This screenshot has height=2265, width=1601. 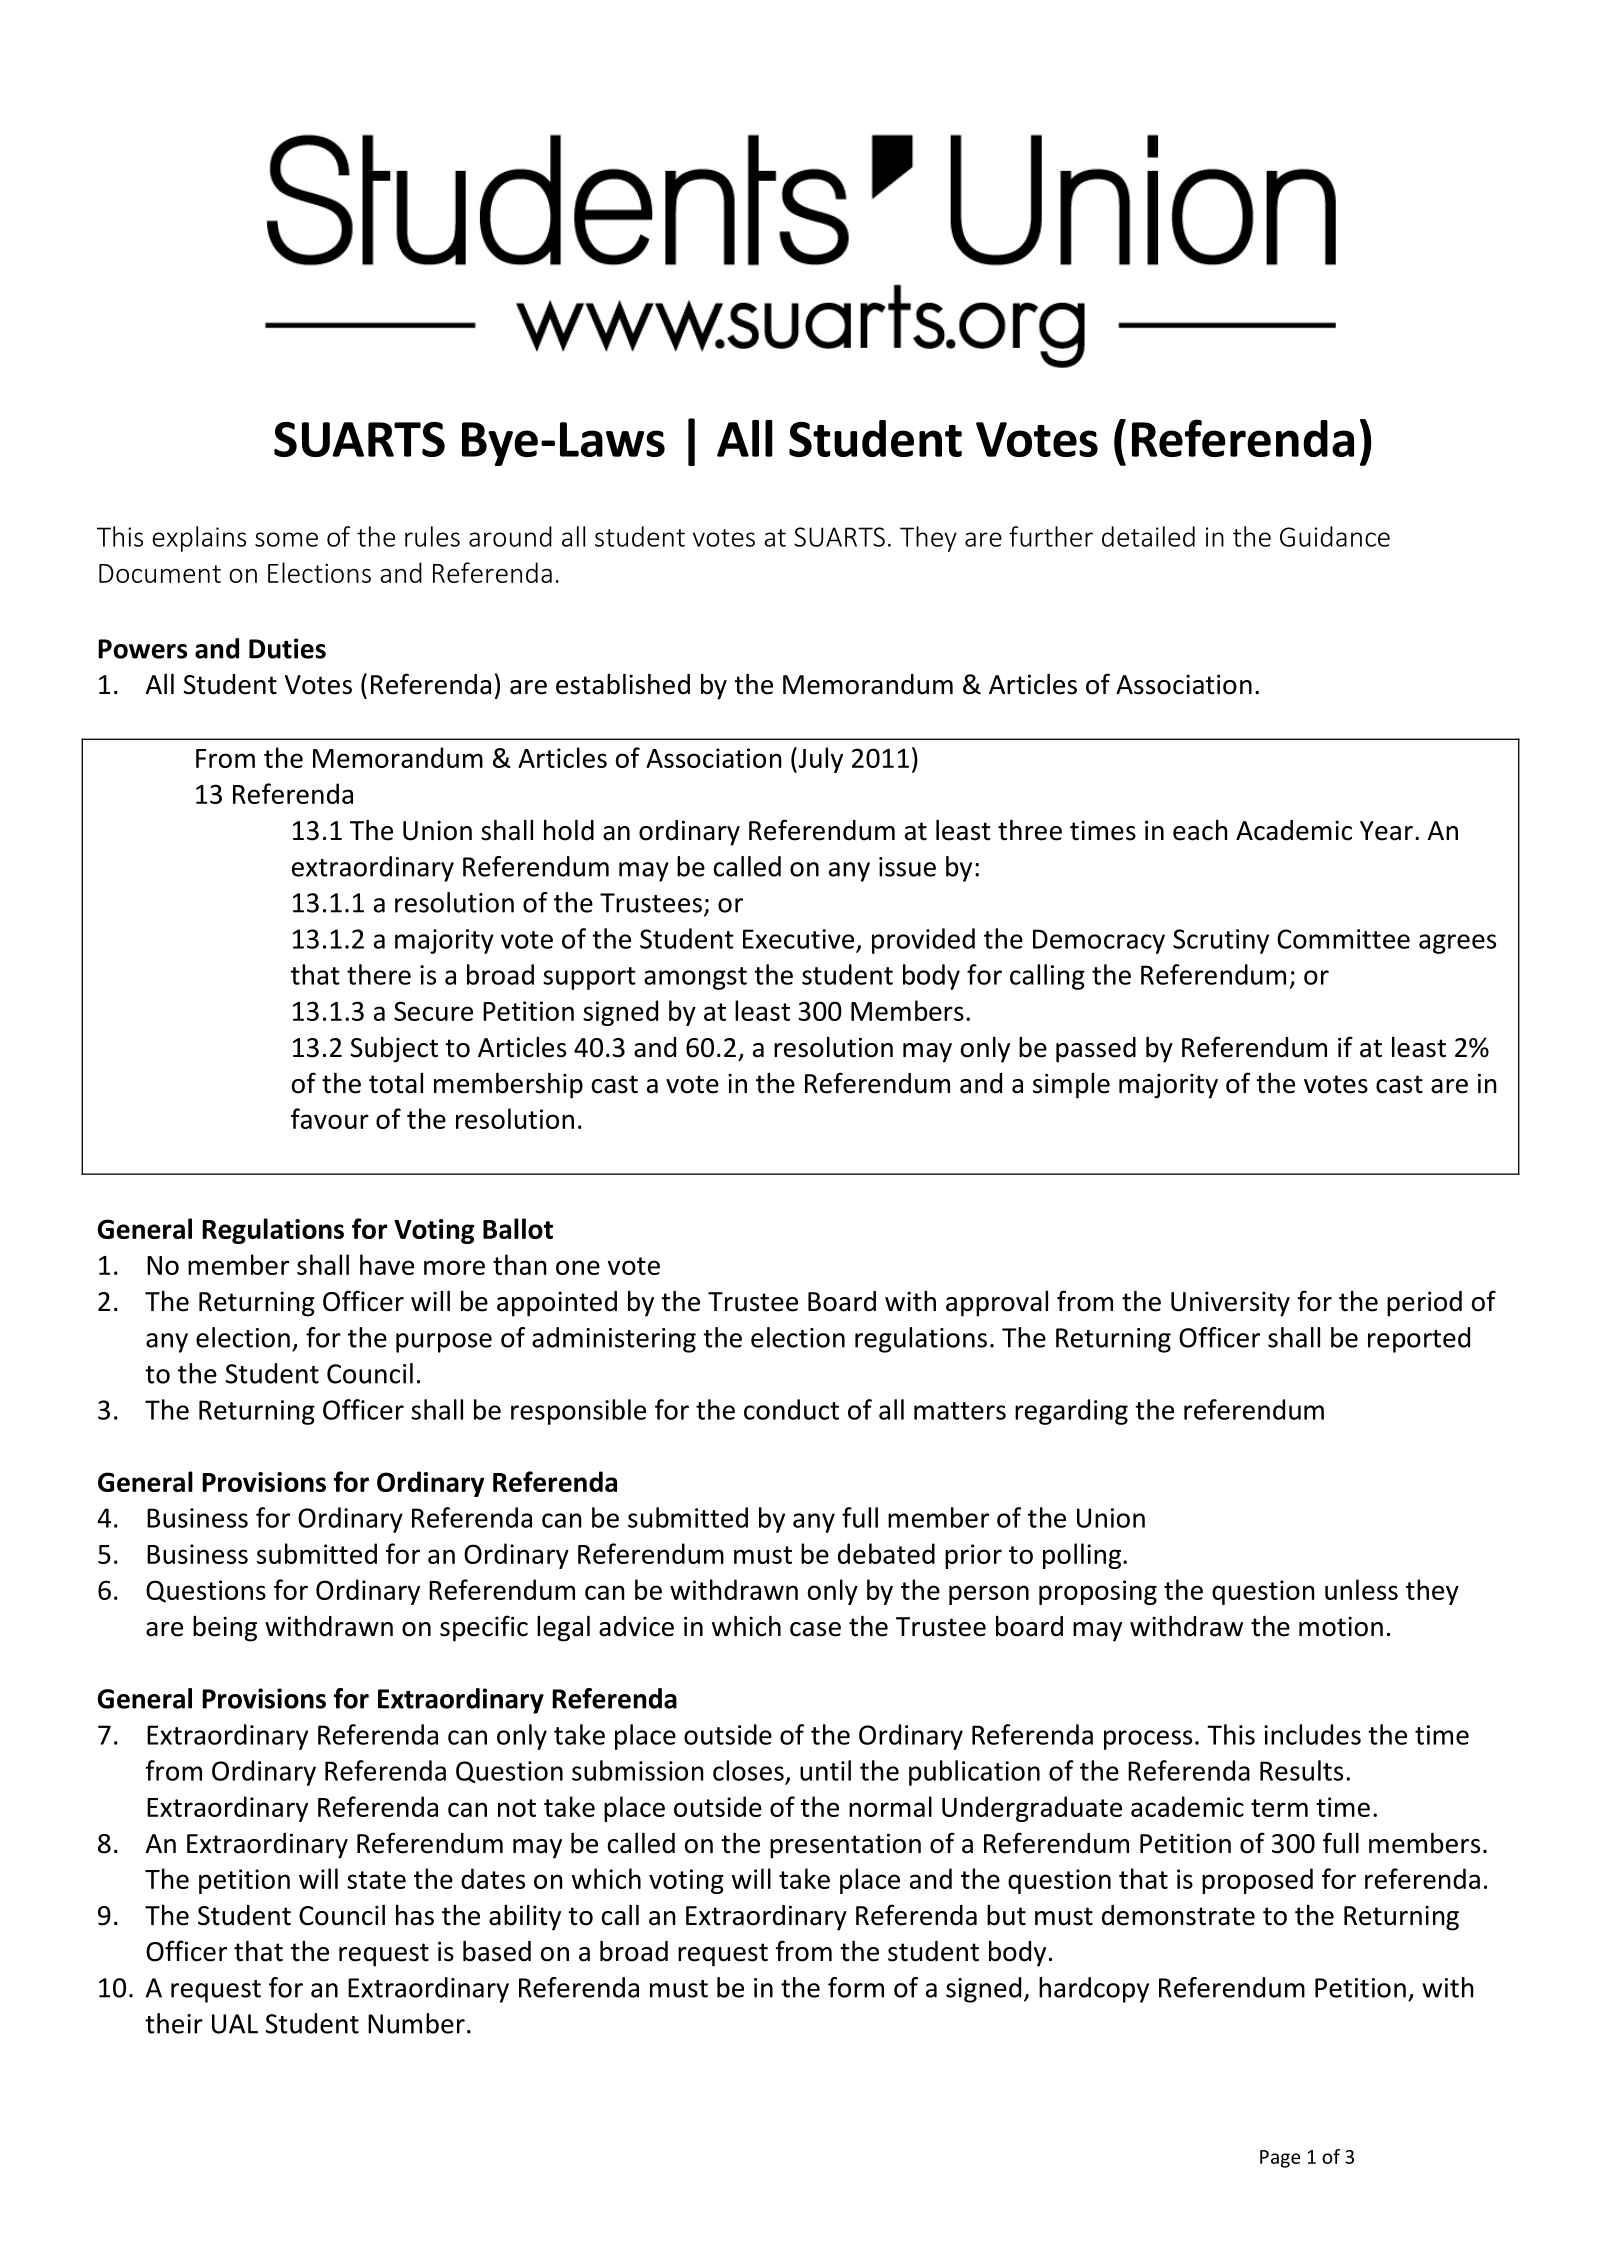 What do you see at coordinates (623, 684) in the screenshot?
I see `established` at bounding box center [623, 684].
